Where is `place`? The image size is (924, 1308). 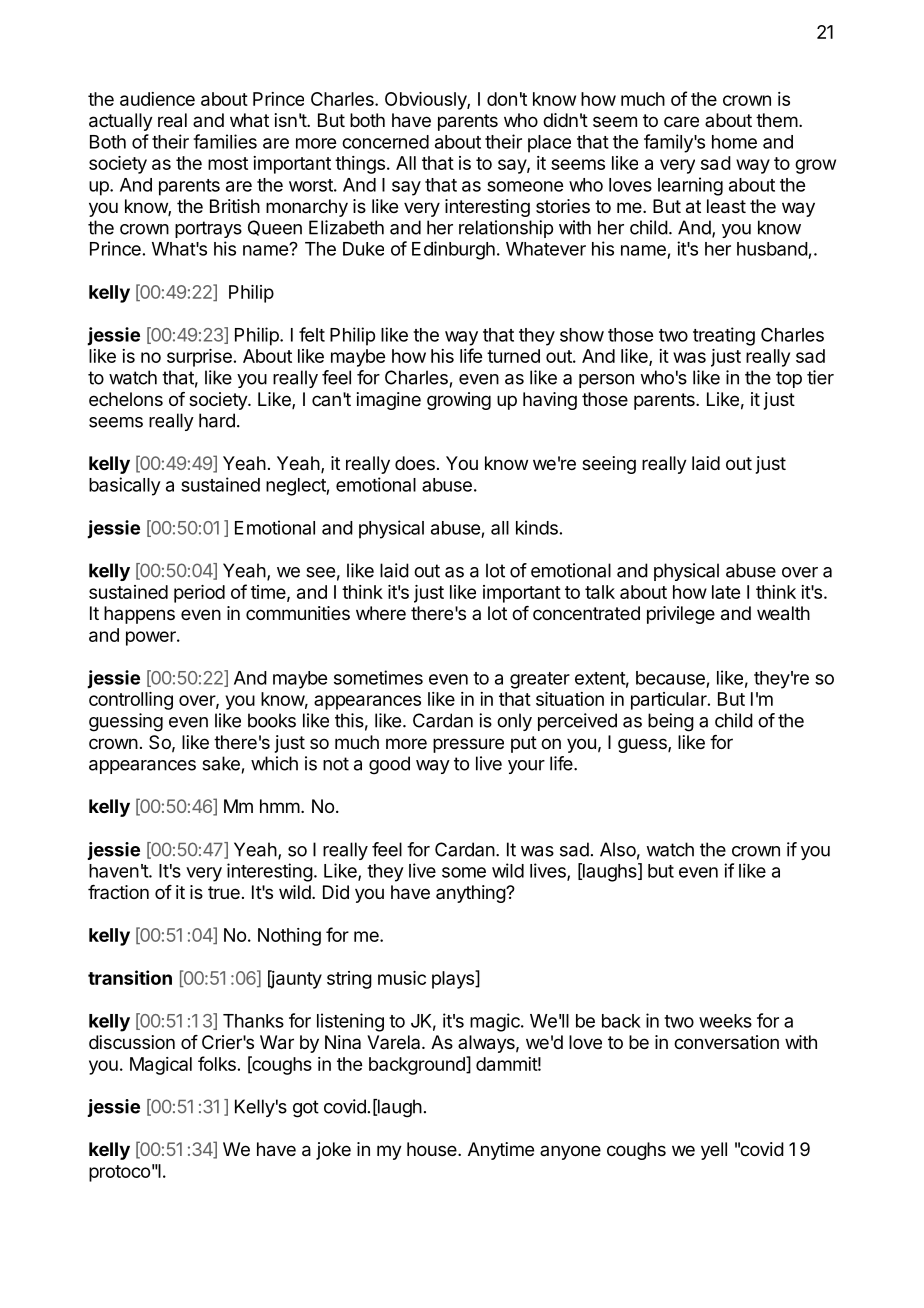
place is located at coordinates (549, 144).
